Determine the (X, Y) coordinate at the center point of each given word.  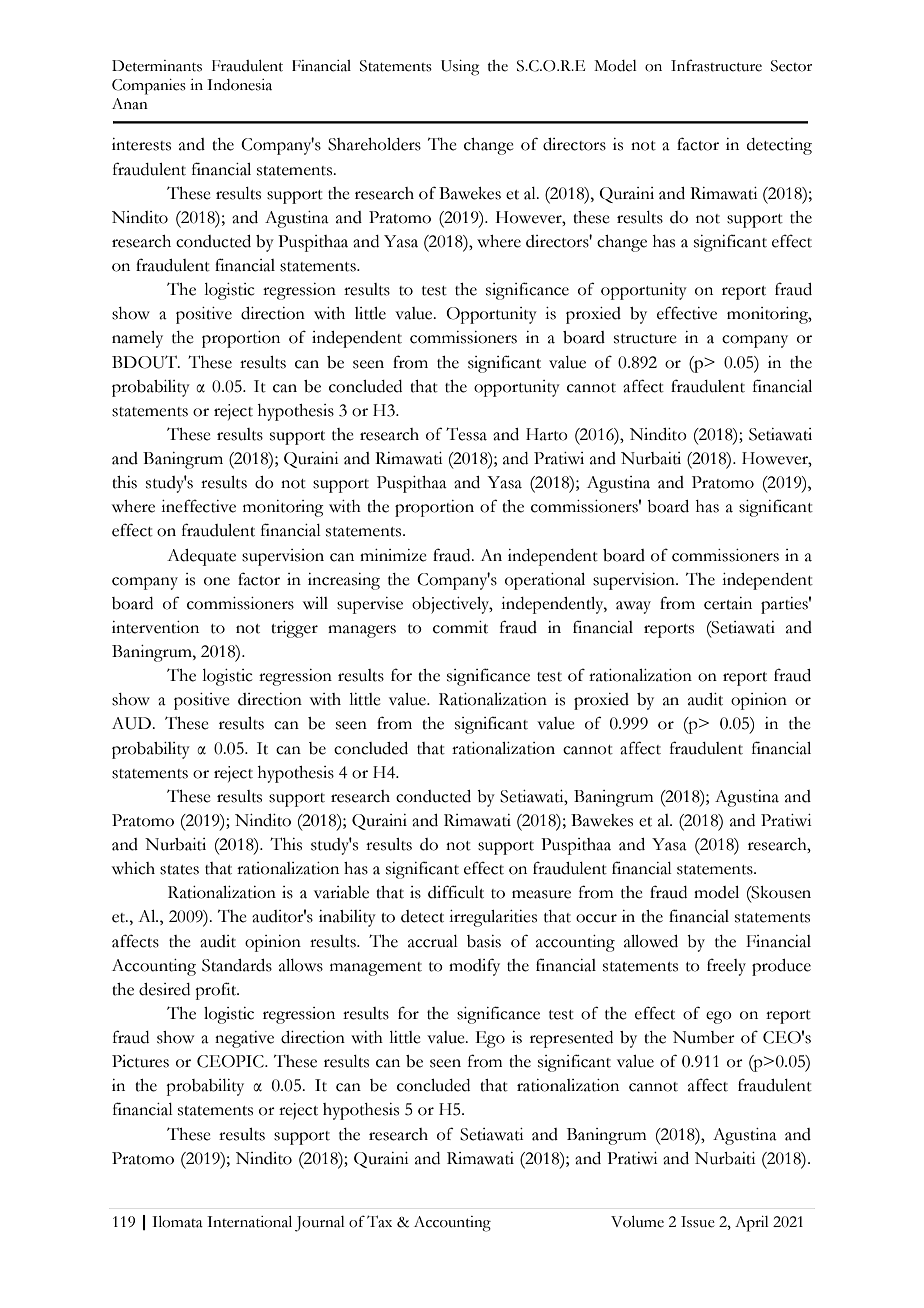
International (249, 1222)
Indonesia (239, 85)
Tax (379, 1221)
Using (460, 68)
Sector (791, 66)
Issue (698, 1222)
